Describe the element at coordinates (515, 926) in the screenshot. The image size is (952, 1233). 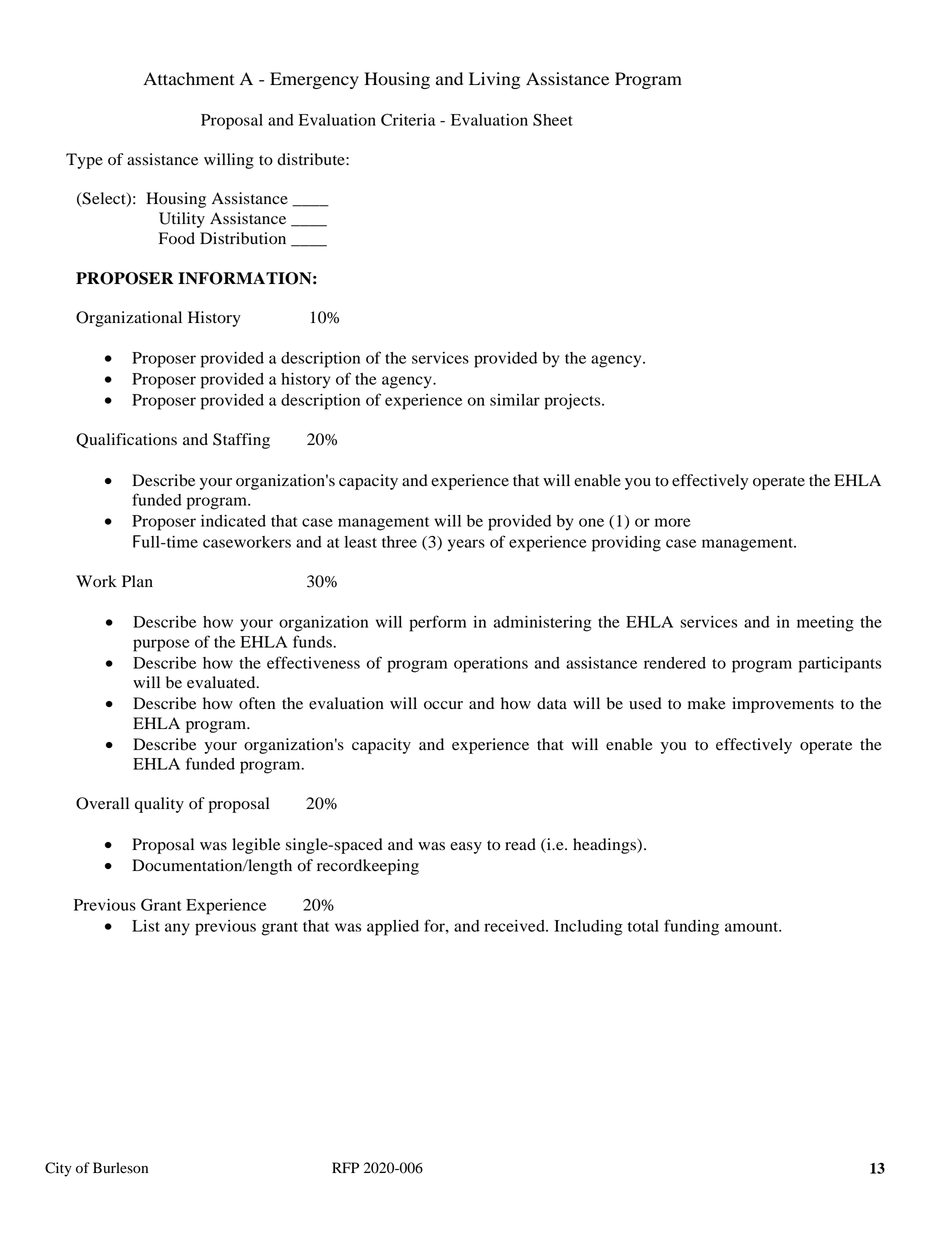
I see `received` at that location.
